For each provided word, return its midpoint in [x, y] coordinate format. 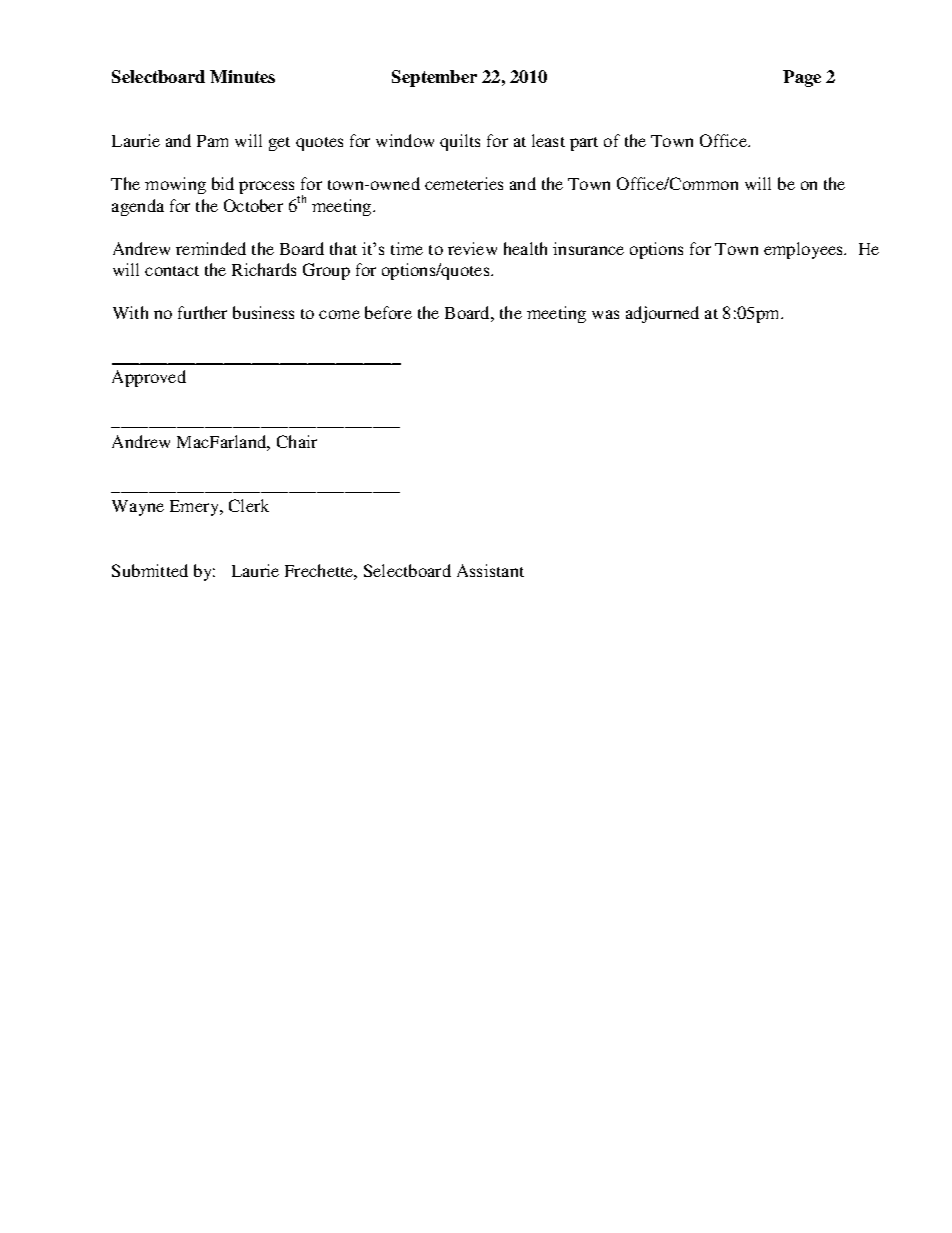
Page [802, 78]
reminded [211, 248]
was [605, 314]
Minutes [242, 76]
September [434, 78]
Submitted [150, 570]
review [472, 248]
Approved [149, 378]
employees [805, 250]
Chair [297, 441]
